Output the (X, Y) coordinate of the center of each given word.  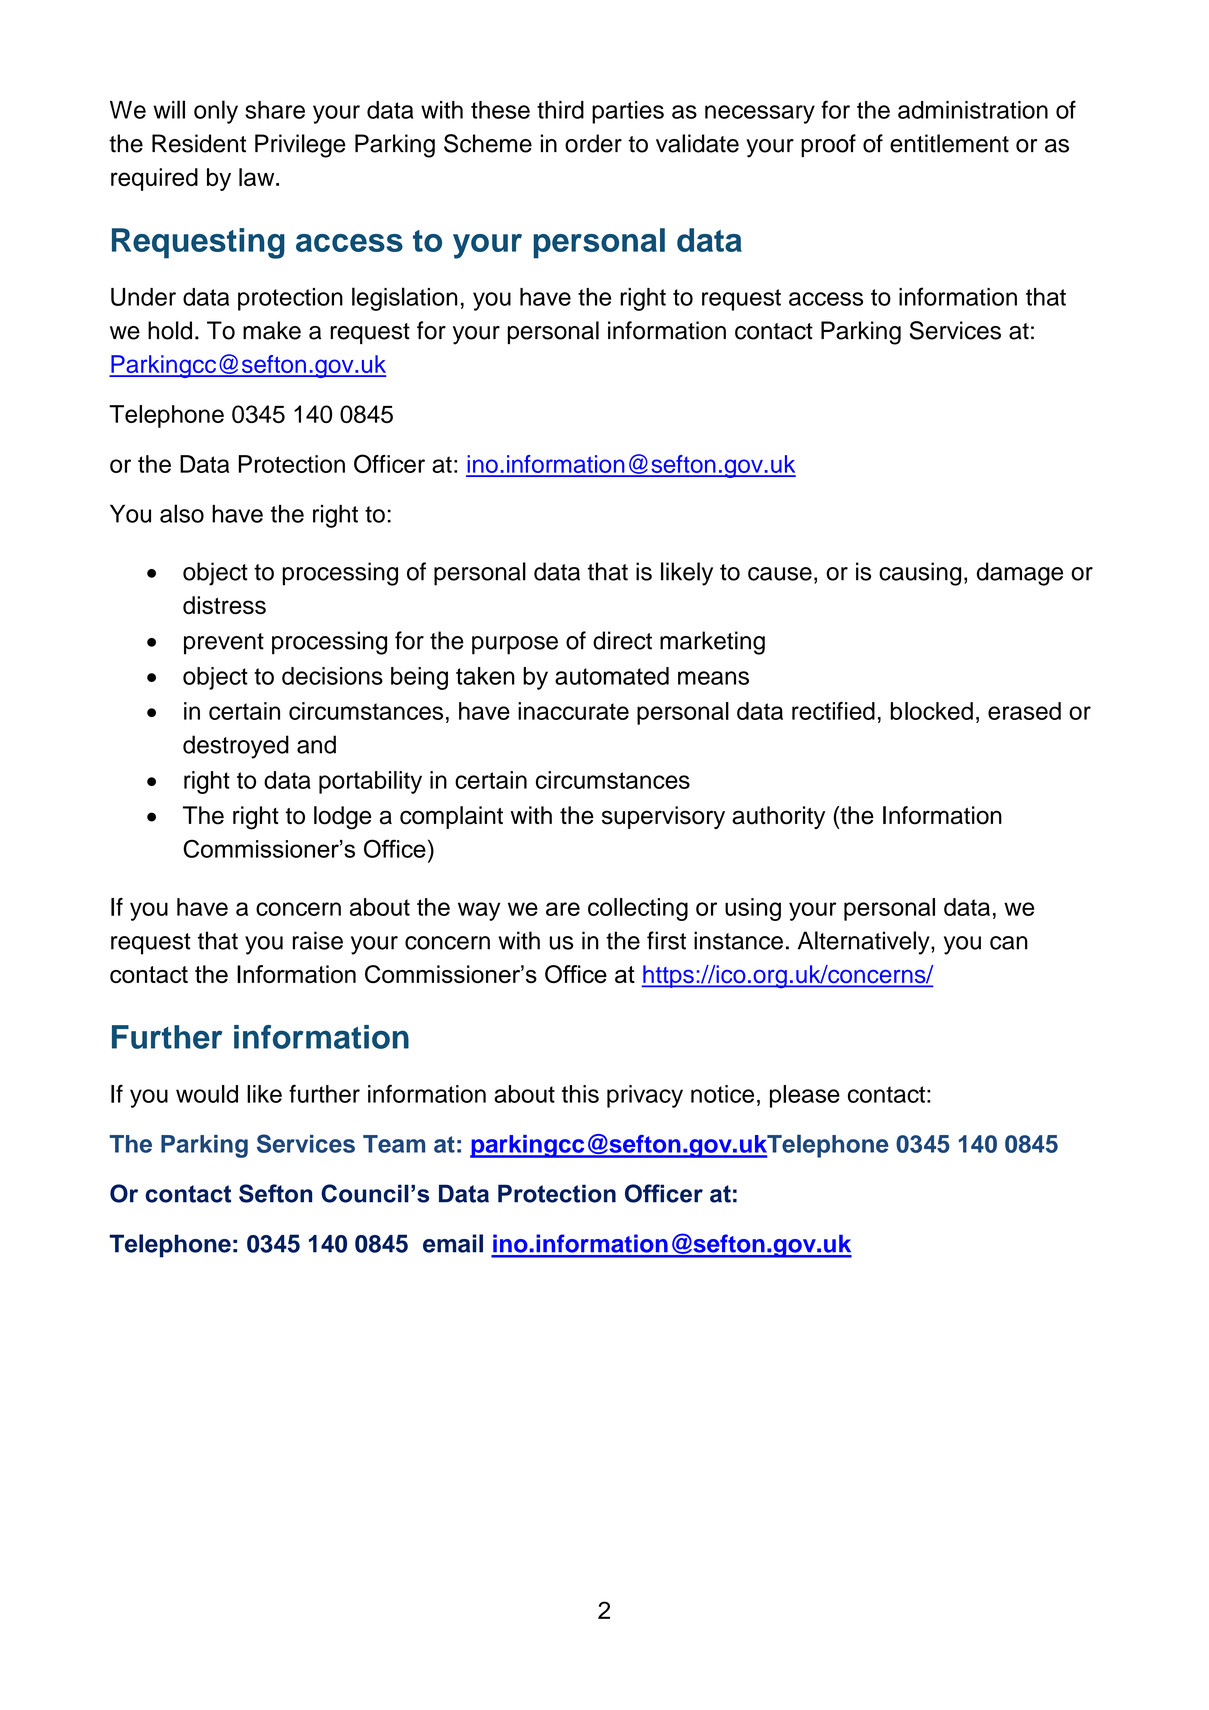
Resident (199, 143)
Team (394, 1144)
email (453, 1243)
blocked (932, 711)
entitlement (949, 143)
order (593, 143)
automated (612, 676)
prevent (224, 644)
